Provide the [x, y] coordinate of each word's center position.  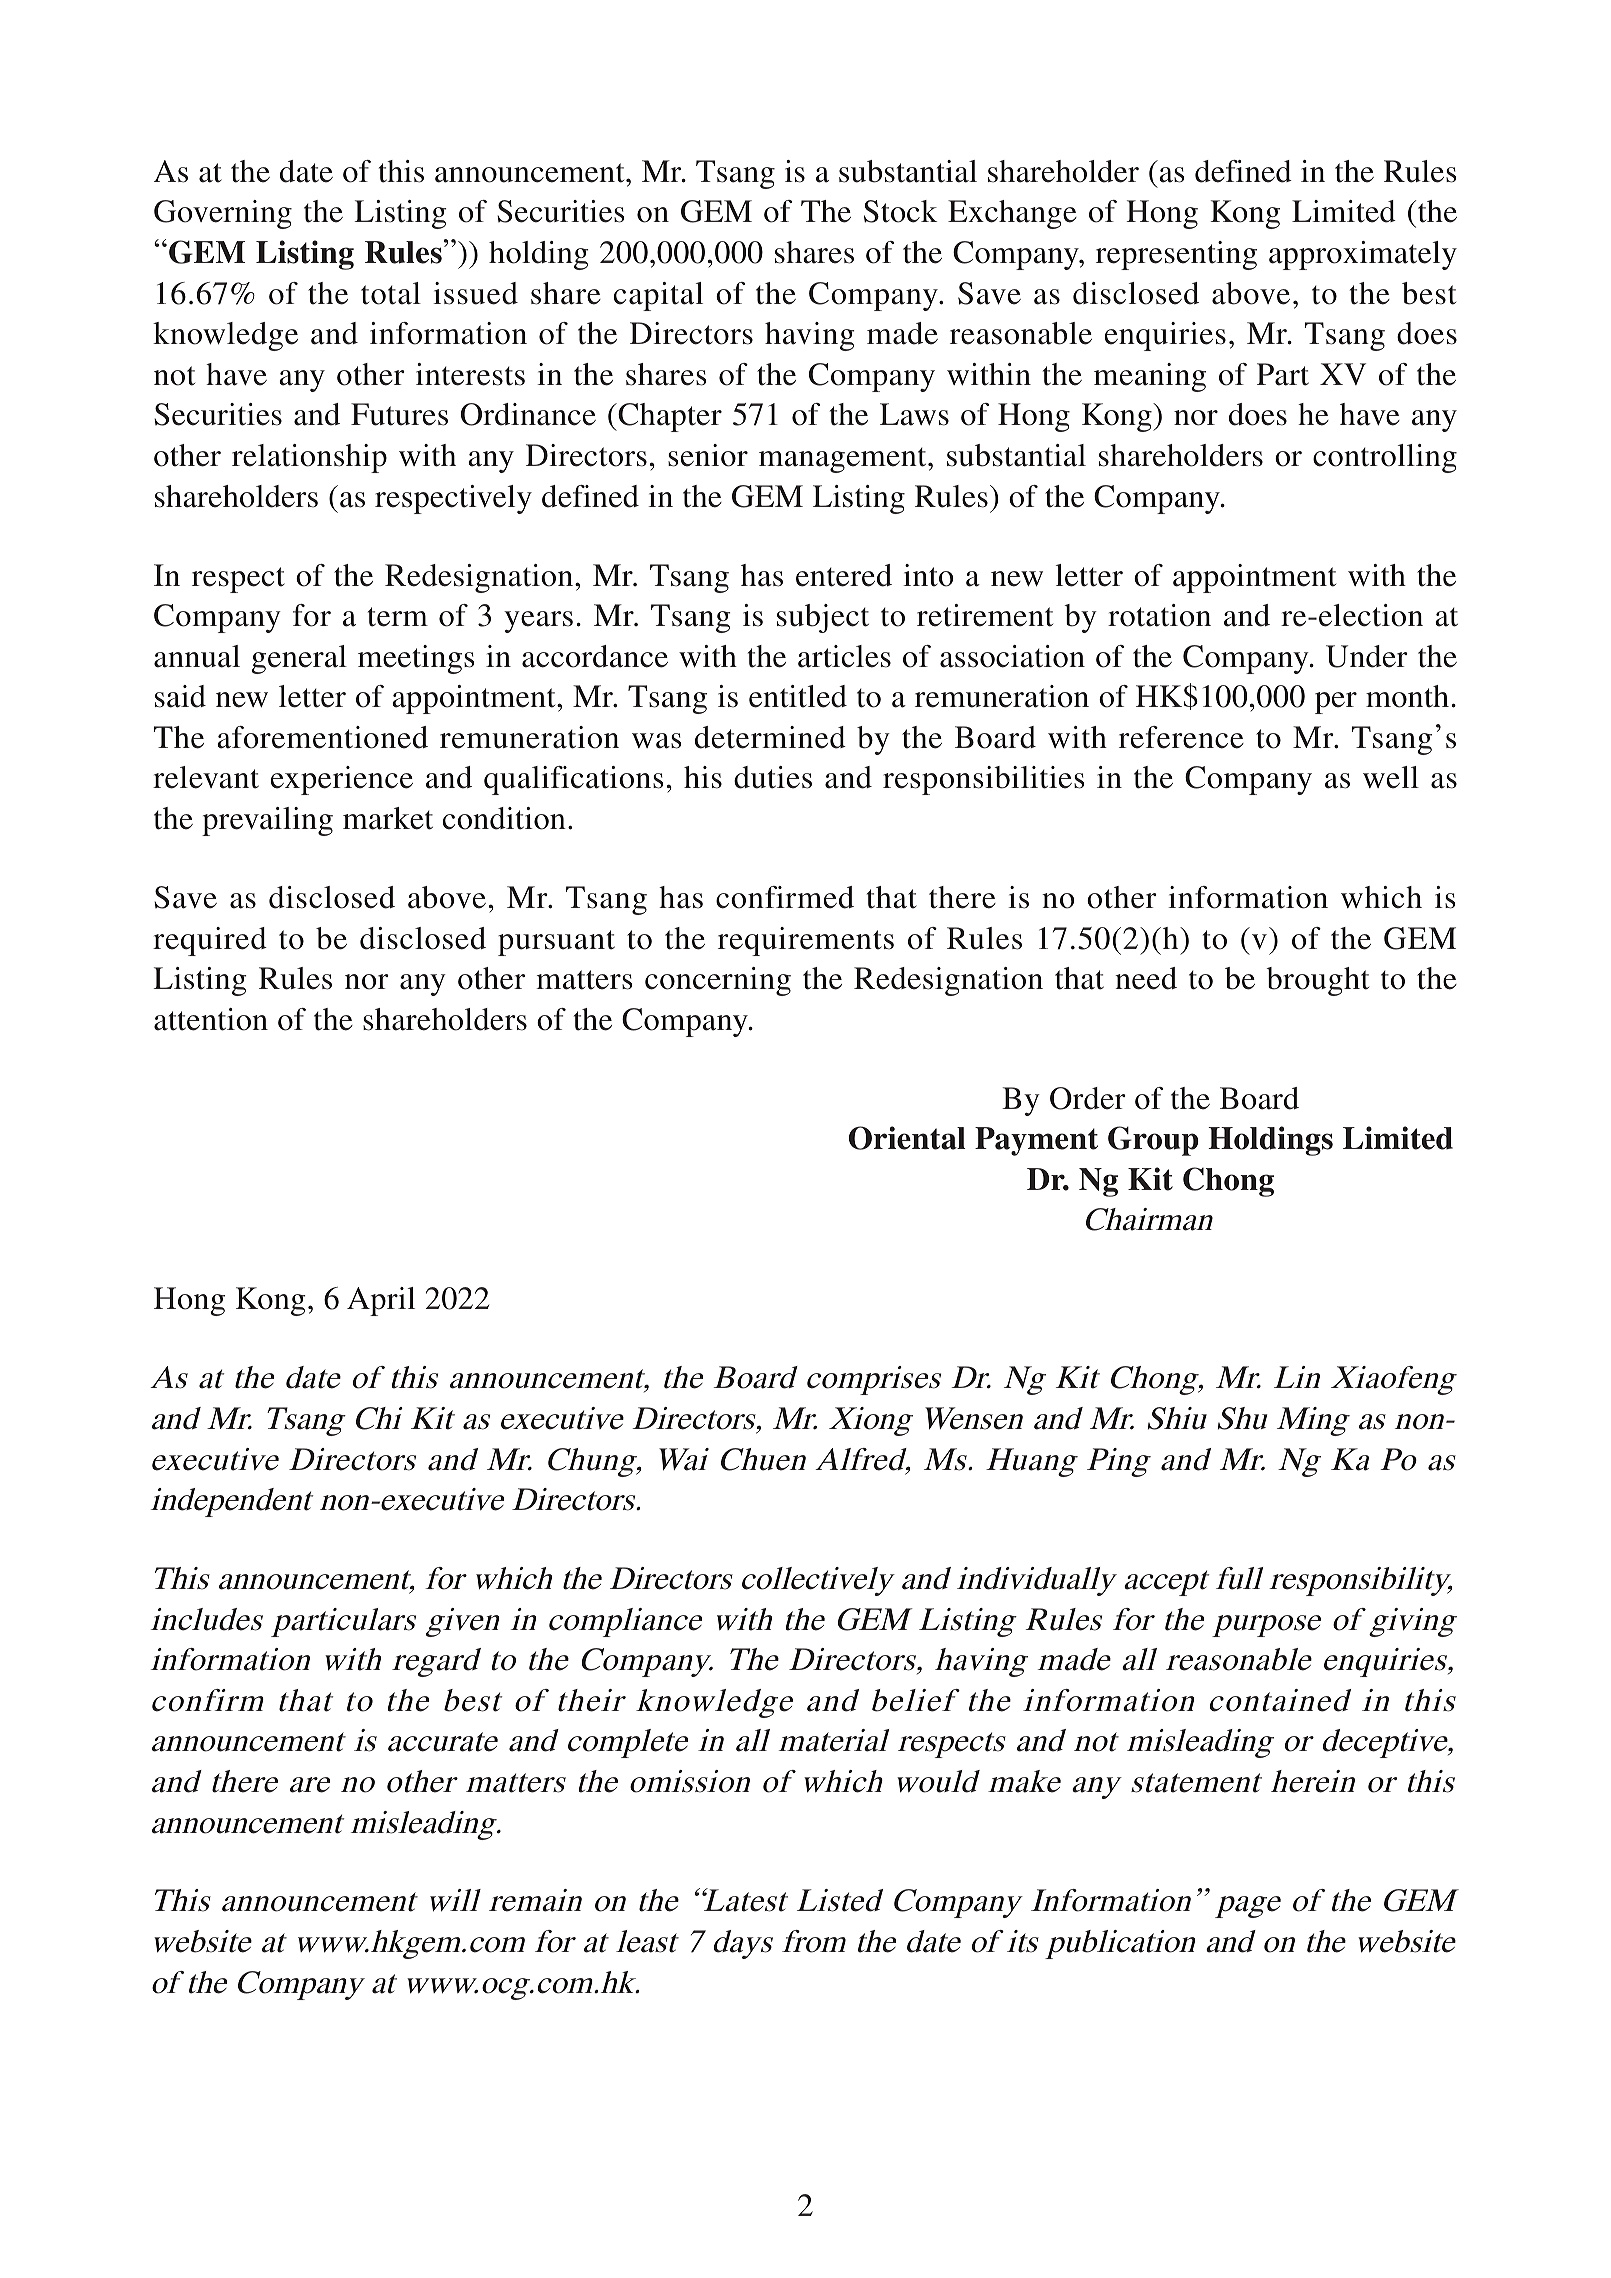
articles [844, 656]
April [381, 1301]
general [299, 659]
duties [773, 777]
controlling [1385, 458]
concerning [718, 981]
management [844, 460]
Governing [223, 214]
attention [211, 1019]
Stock [900, 211]
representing [1176, 255]
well [1391, 777]
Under [1367, 656]
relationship [309, 458]
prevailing [267, 821]
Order [1088, 1098]
